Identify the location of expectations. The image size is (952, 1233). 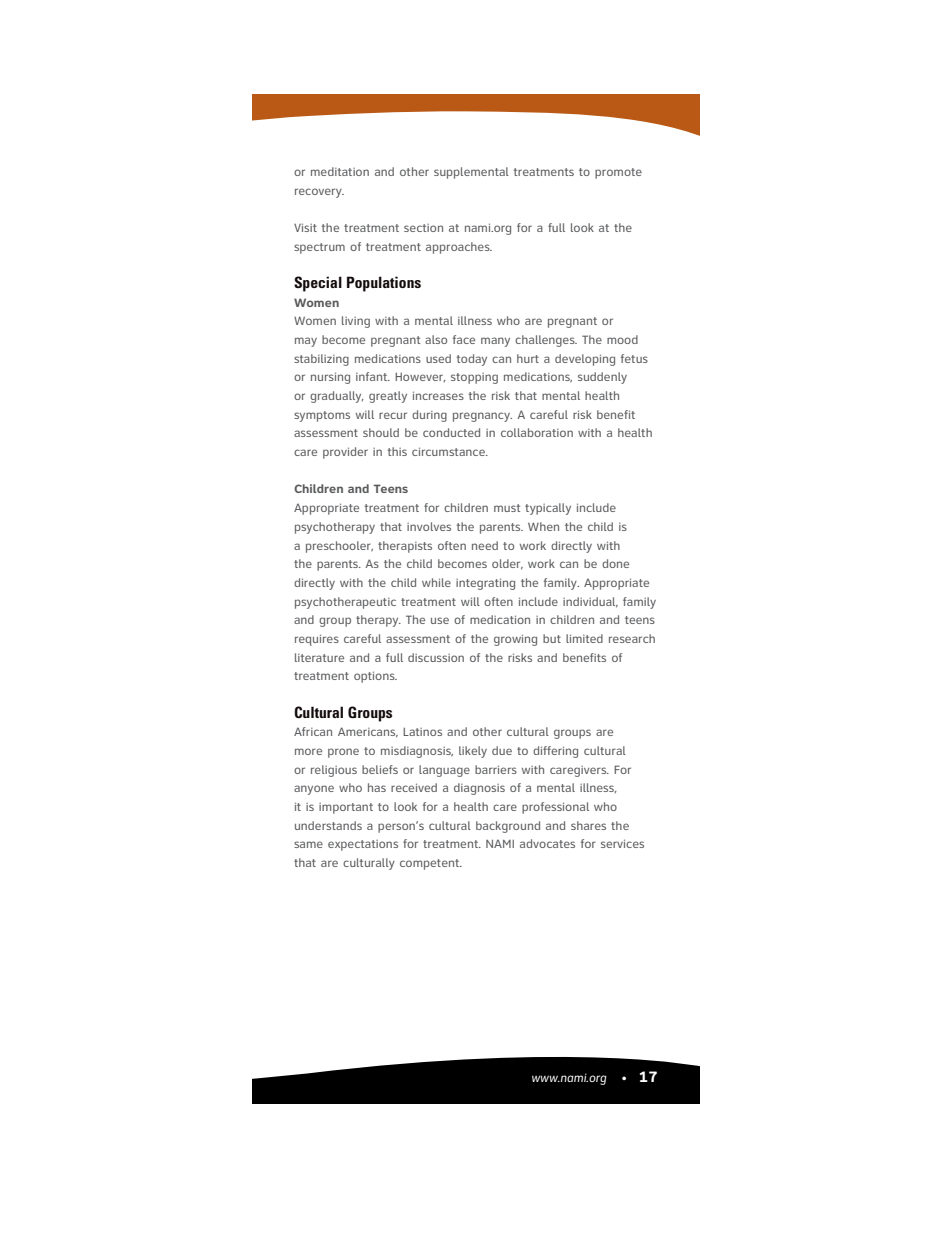
(363, 845).
